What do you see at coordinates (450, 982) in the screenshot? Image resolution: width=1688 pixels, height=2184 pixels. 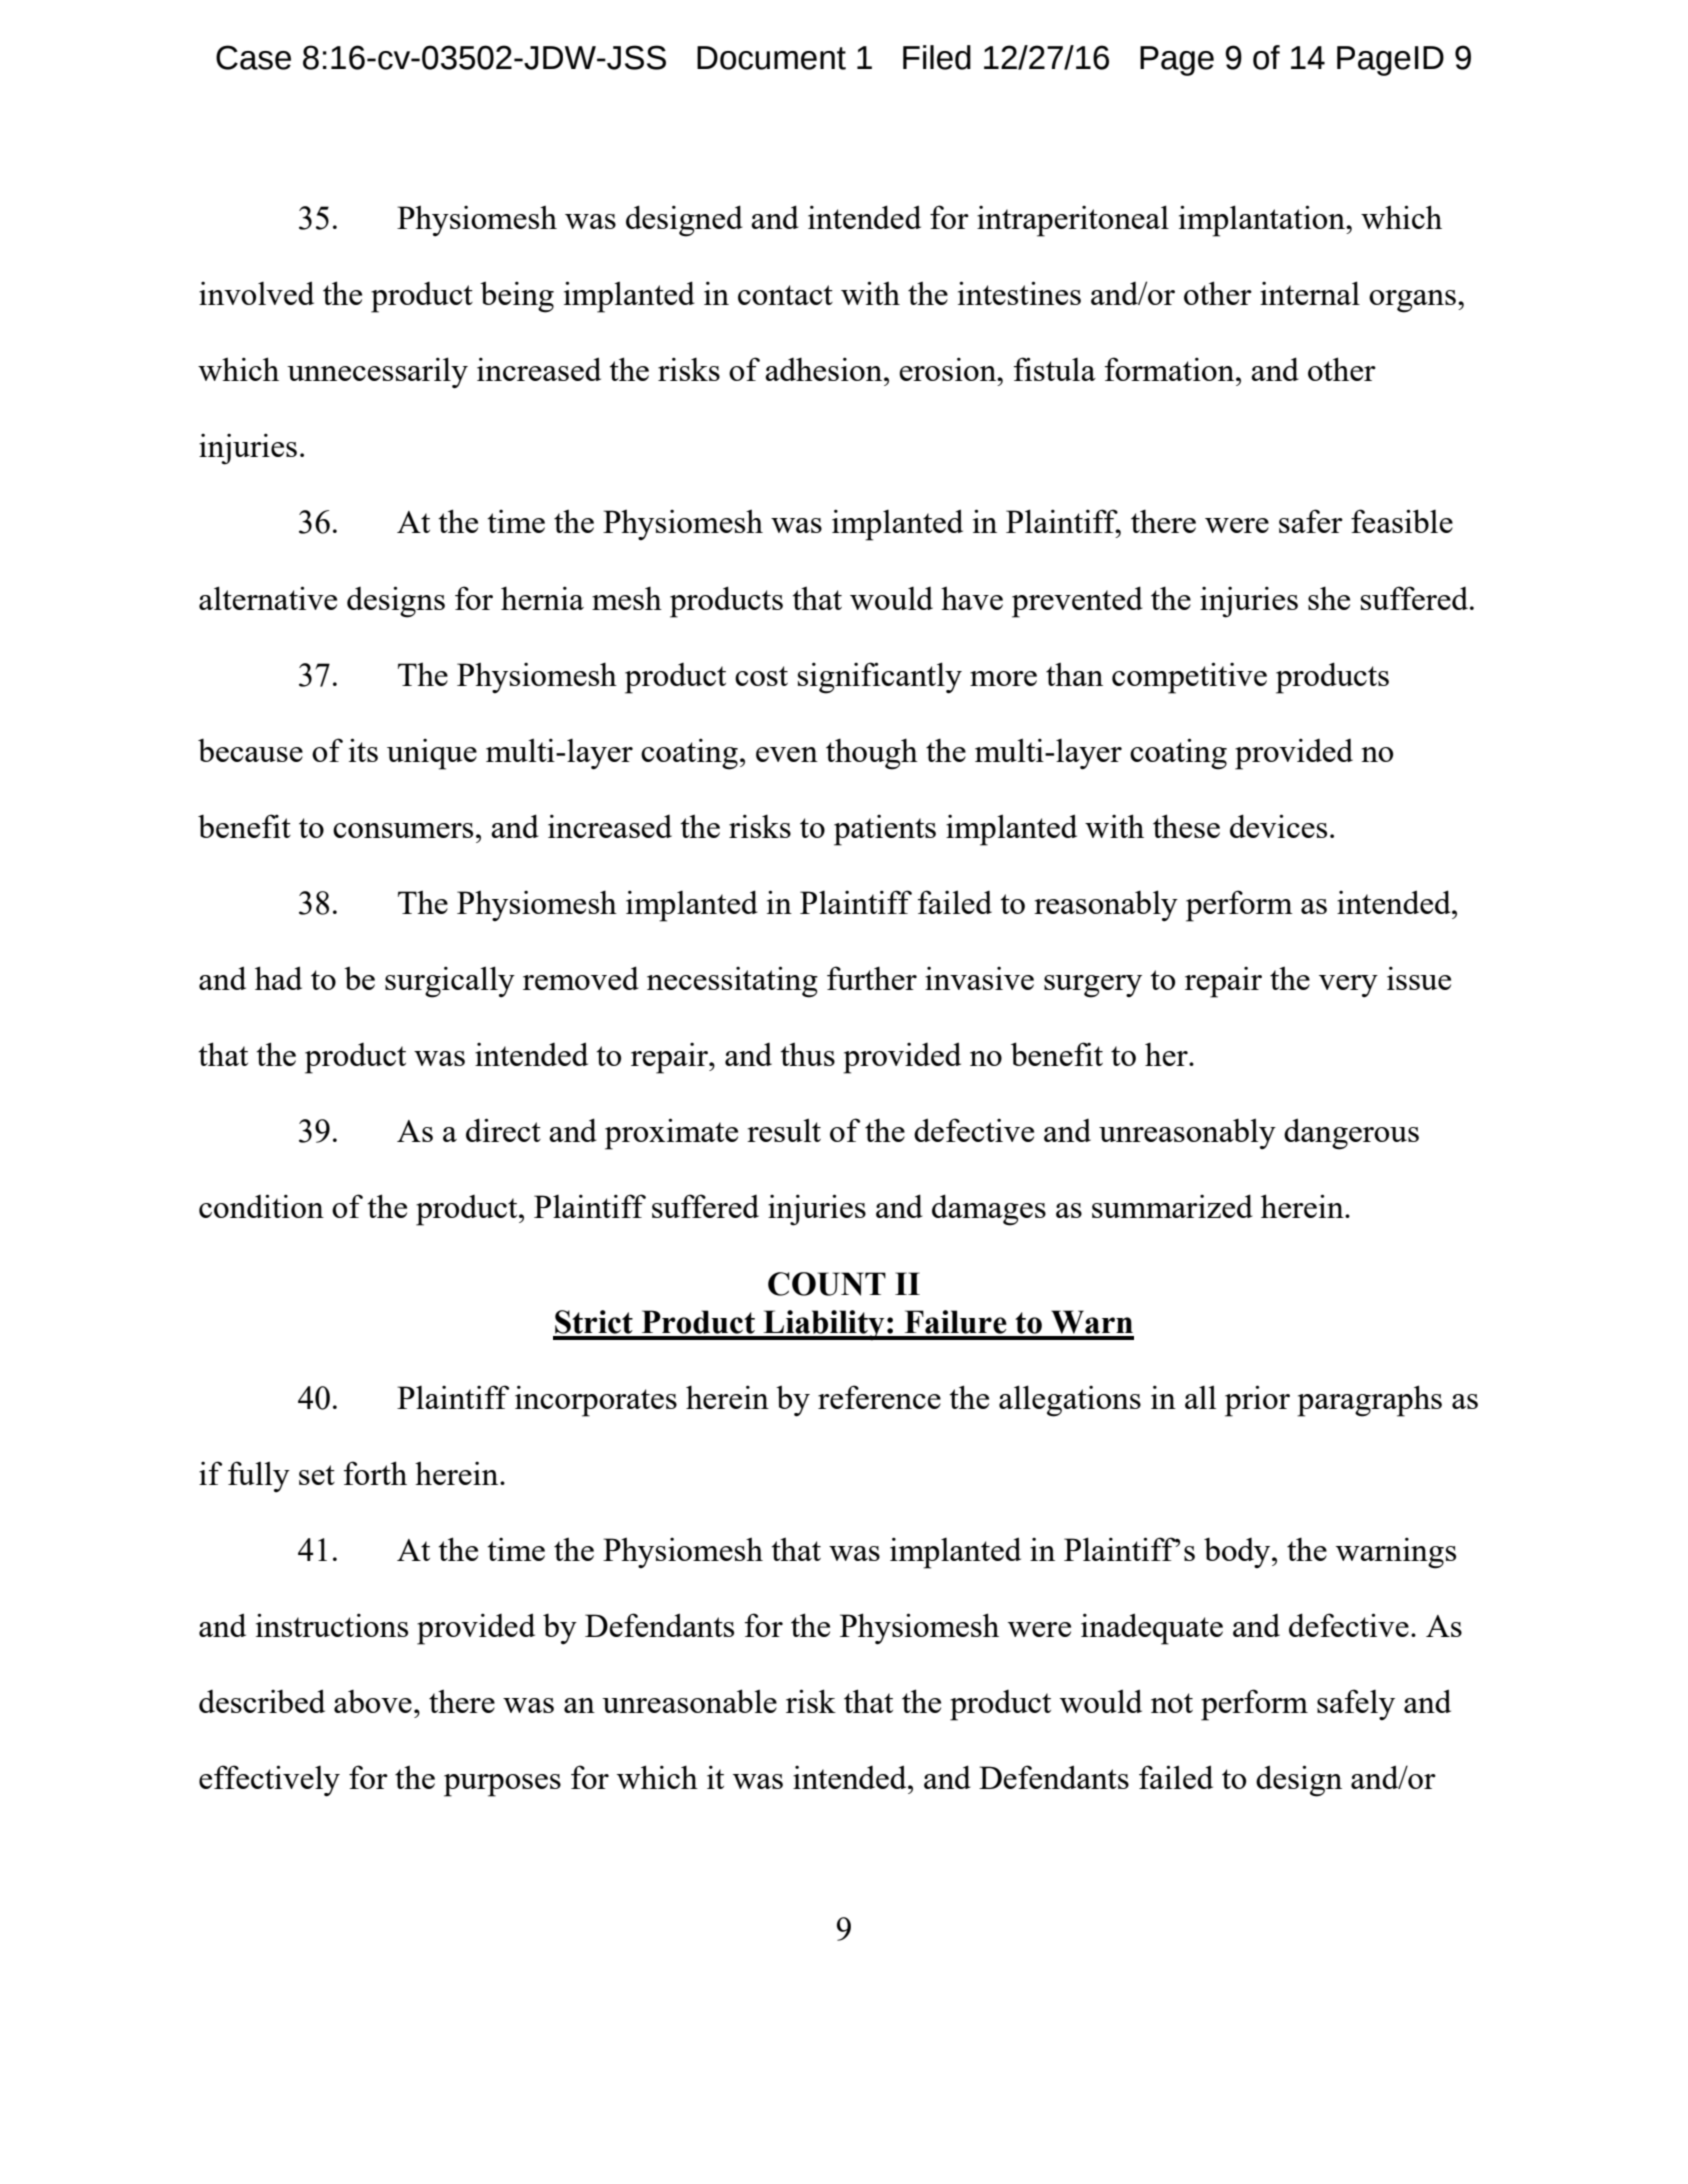 I see `surgically` at bounding box center [450, 982].
